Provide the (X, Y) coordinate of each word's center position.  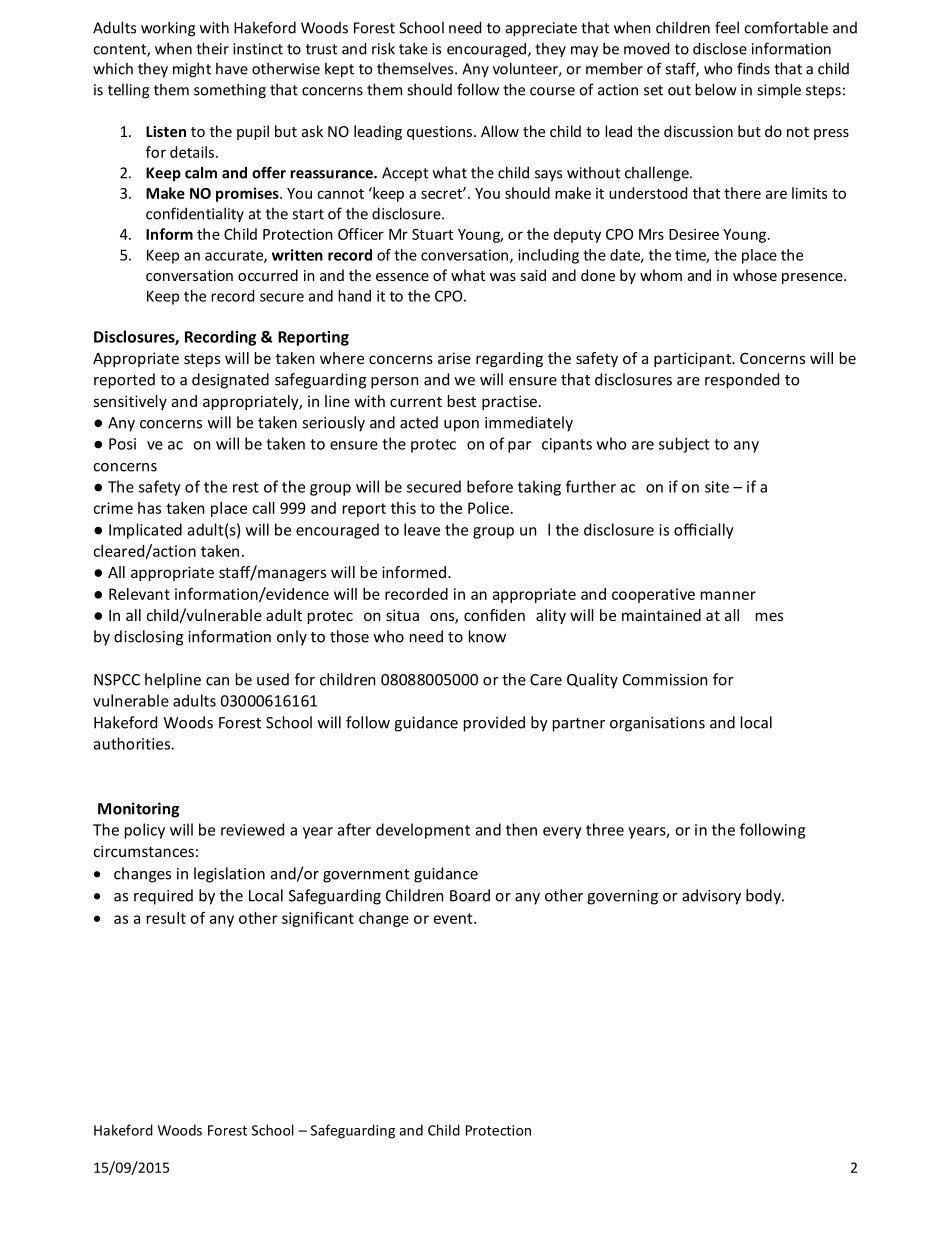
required (163, 897)
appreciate (541, 29)
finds (753, 68)
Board (470, 895)
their (212, 48)
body (764, 897)
